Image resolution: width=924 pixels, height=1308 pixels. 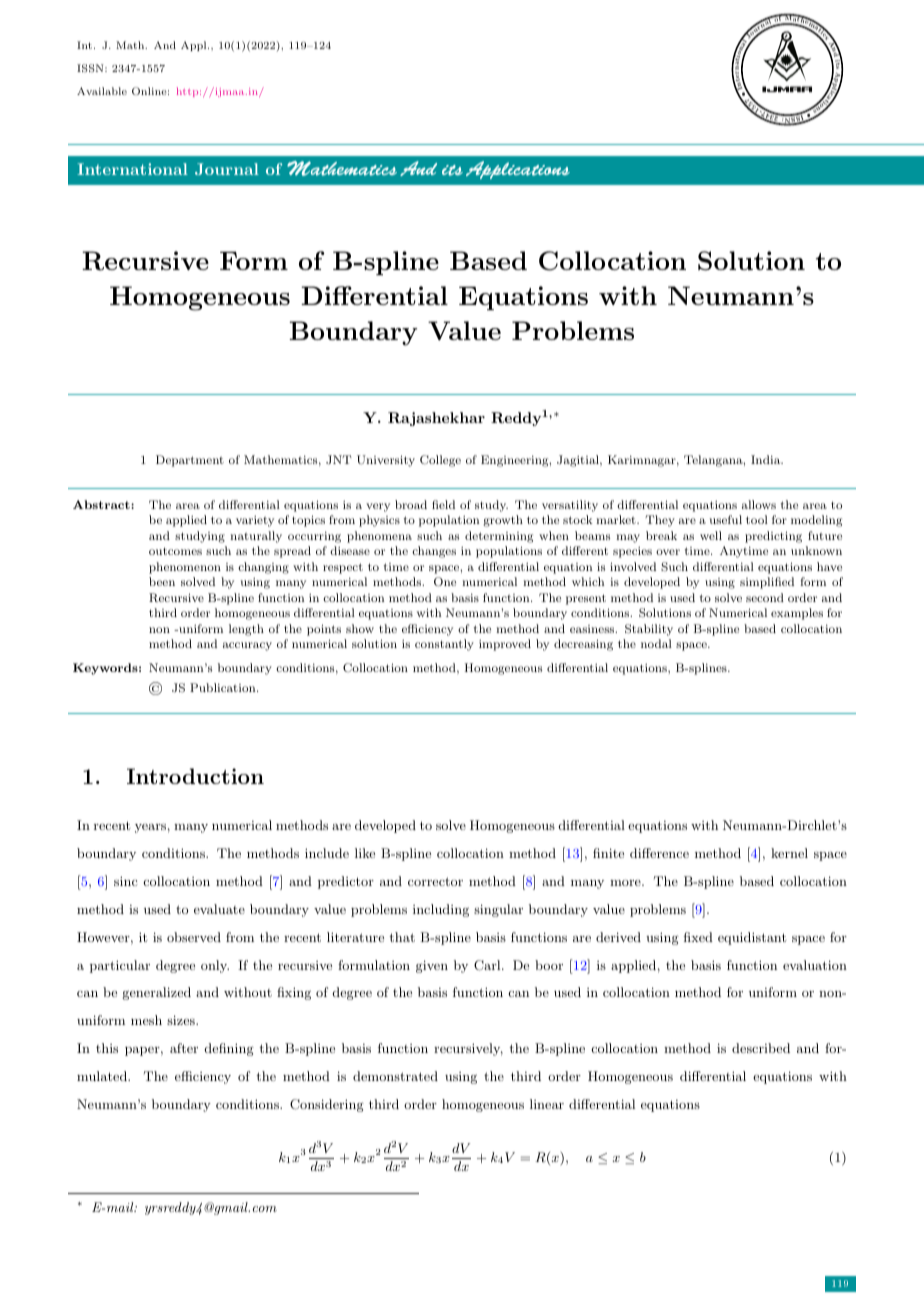 What do you see at coordinates (765, 597) in the screenshot?
I see `second` at bounding box center [765, 597].
